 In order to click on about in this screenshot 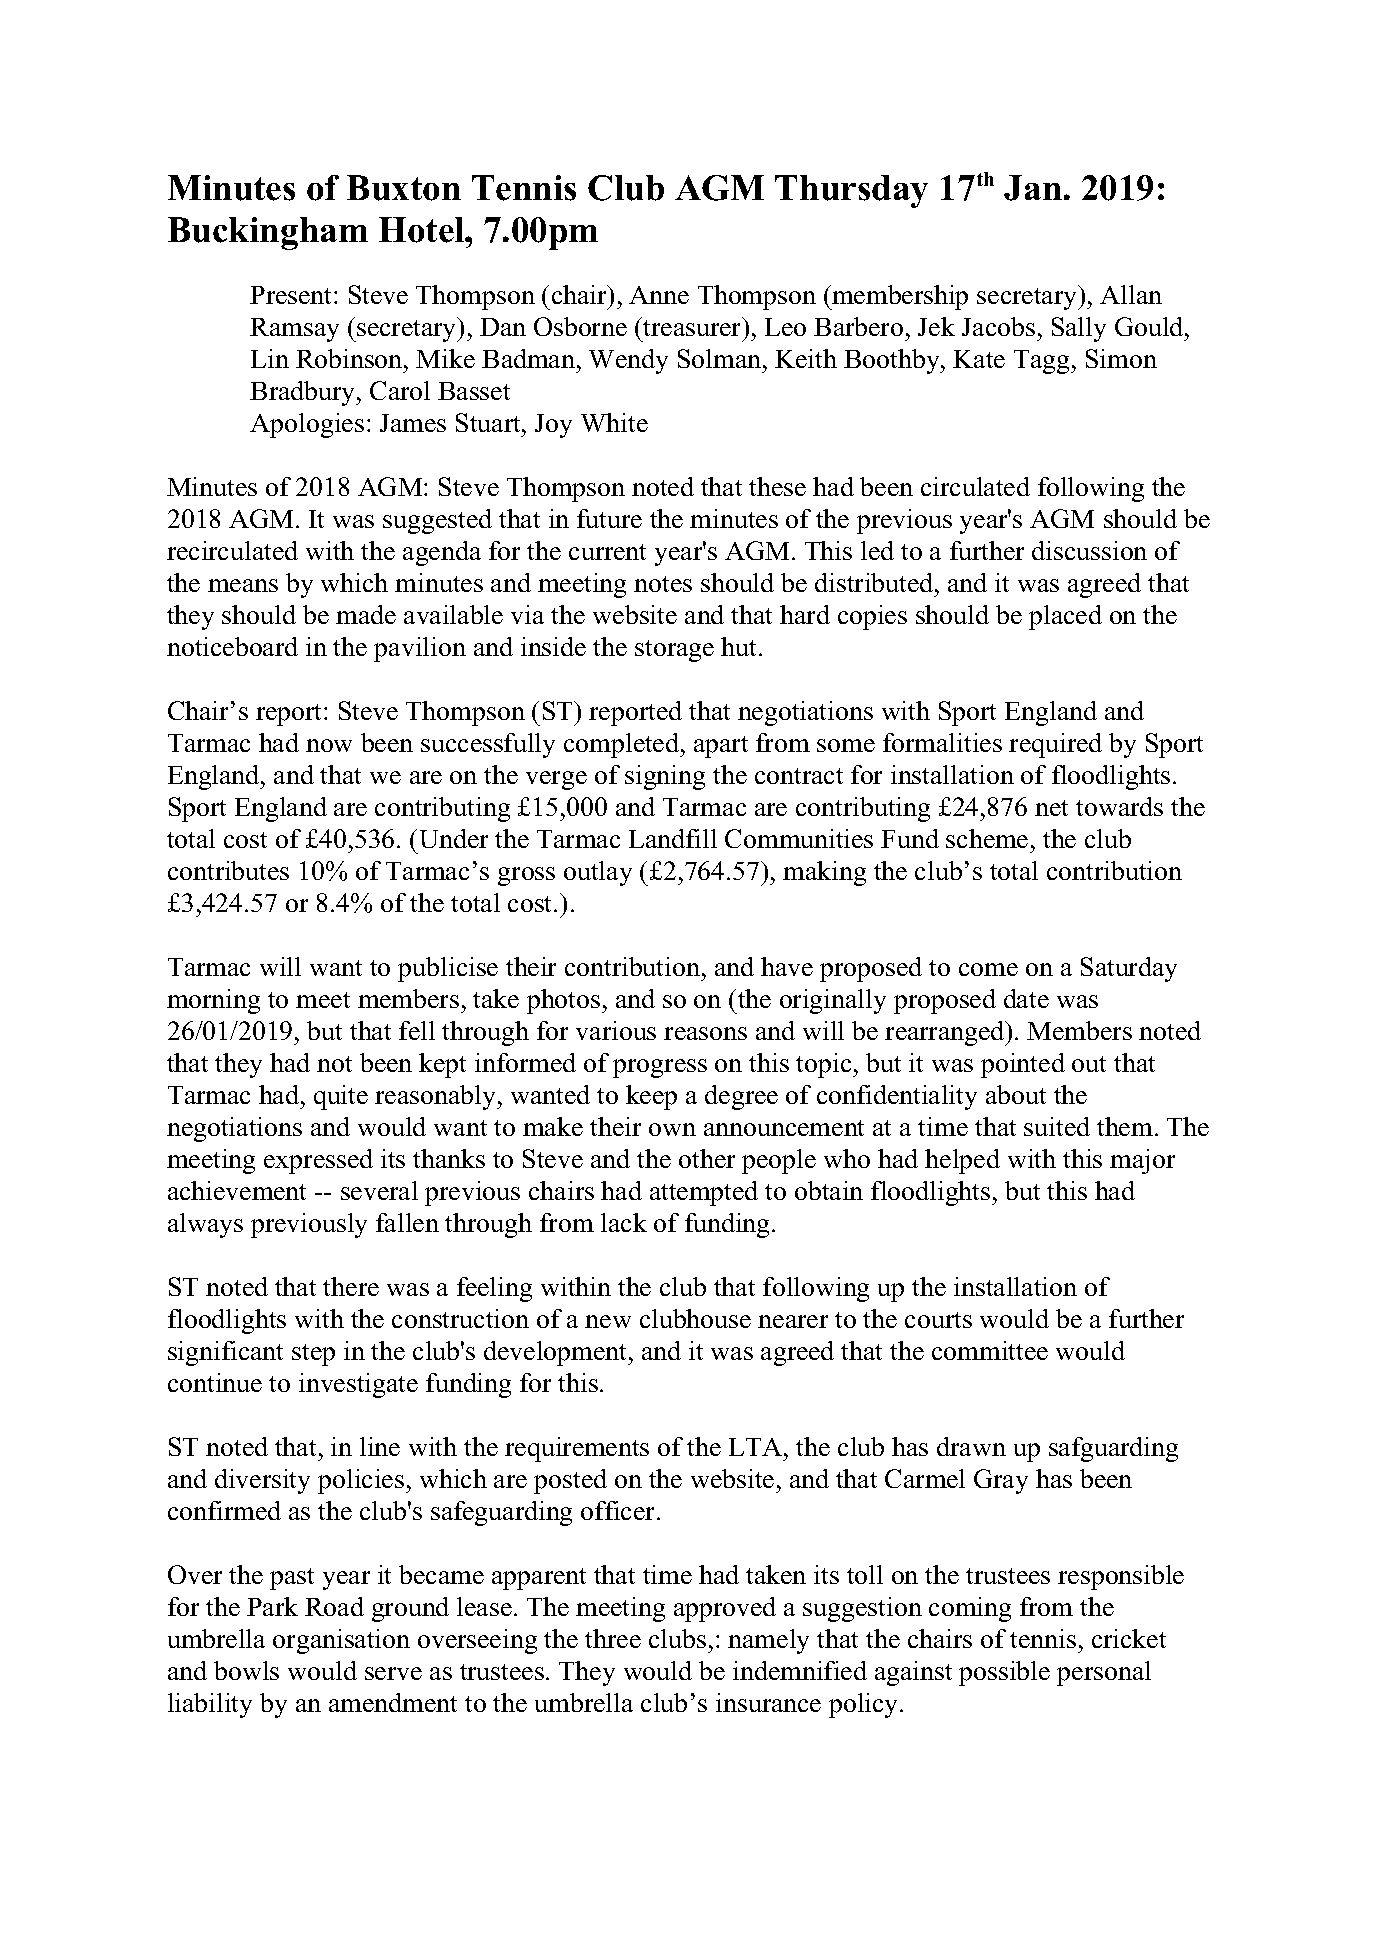, I will do `click(1016, 1094)`.
